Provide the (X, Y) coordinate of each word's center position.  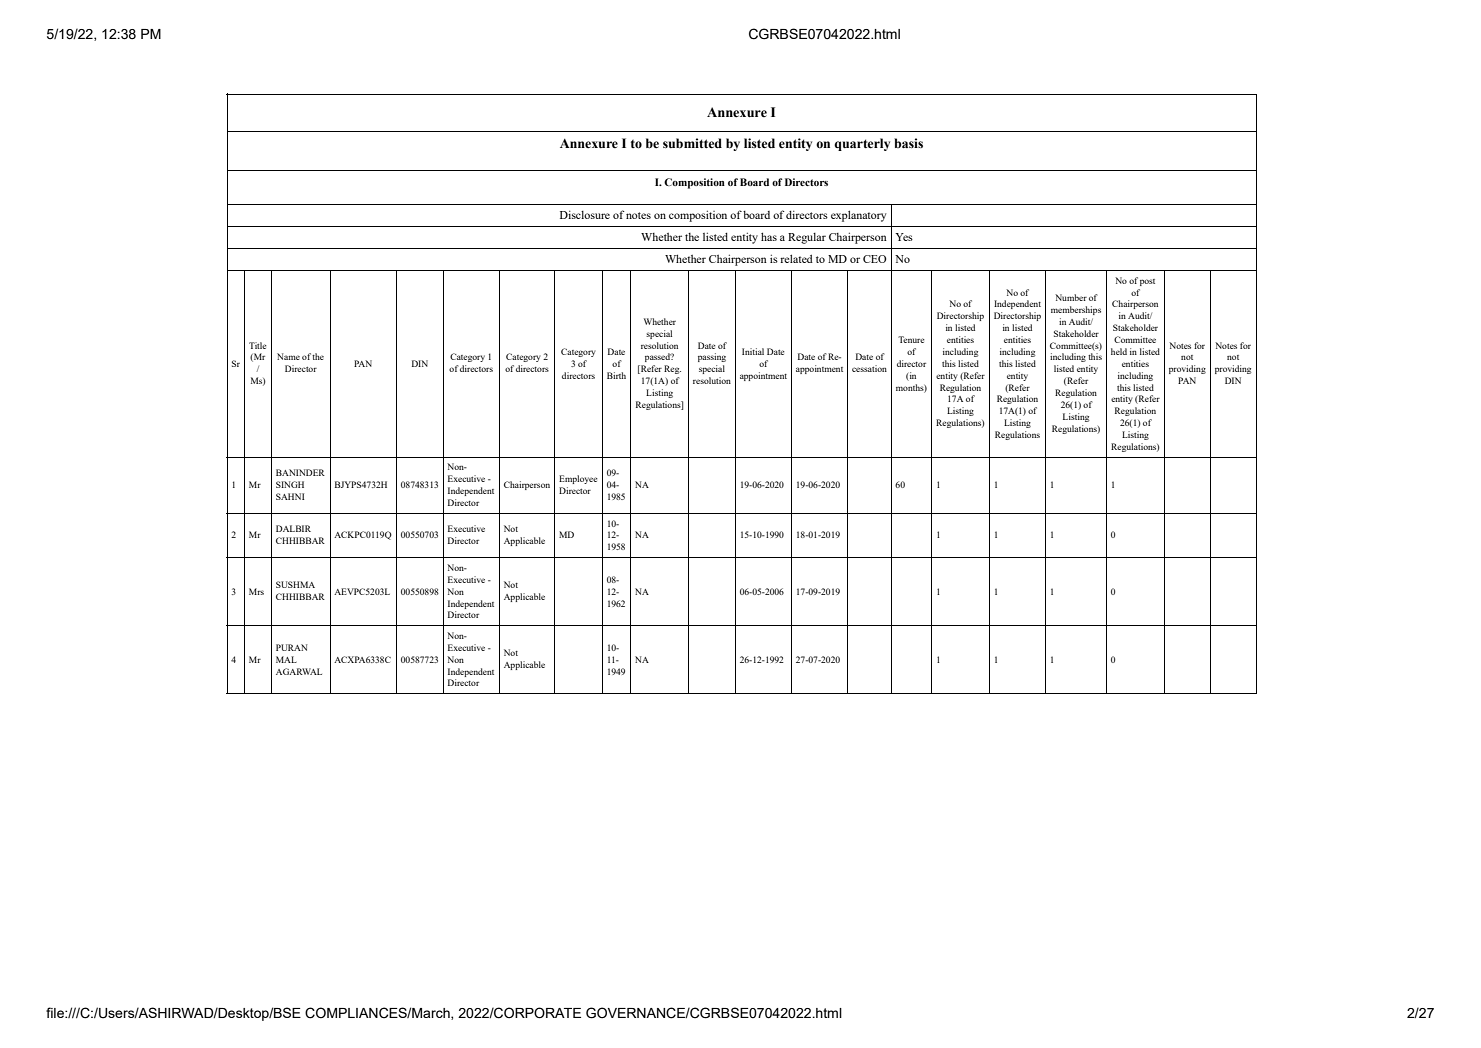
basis (908, 143)
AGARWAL (299, 671)
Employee (578, 479)
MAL (286, 659)
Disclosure (585, 214)
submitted (692, 143)
